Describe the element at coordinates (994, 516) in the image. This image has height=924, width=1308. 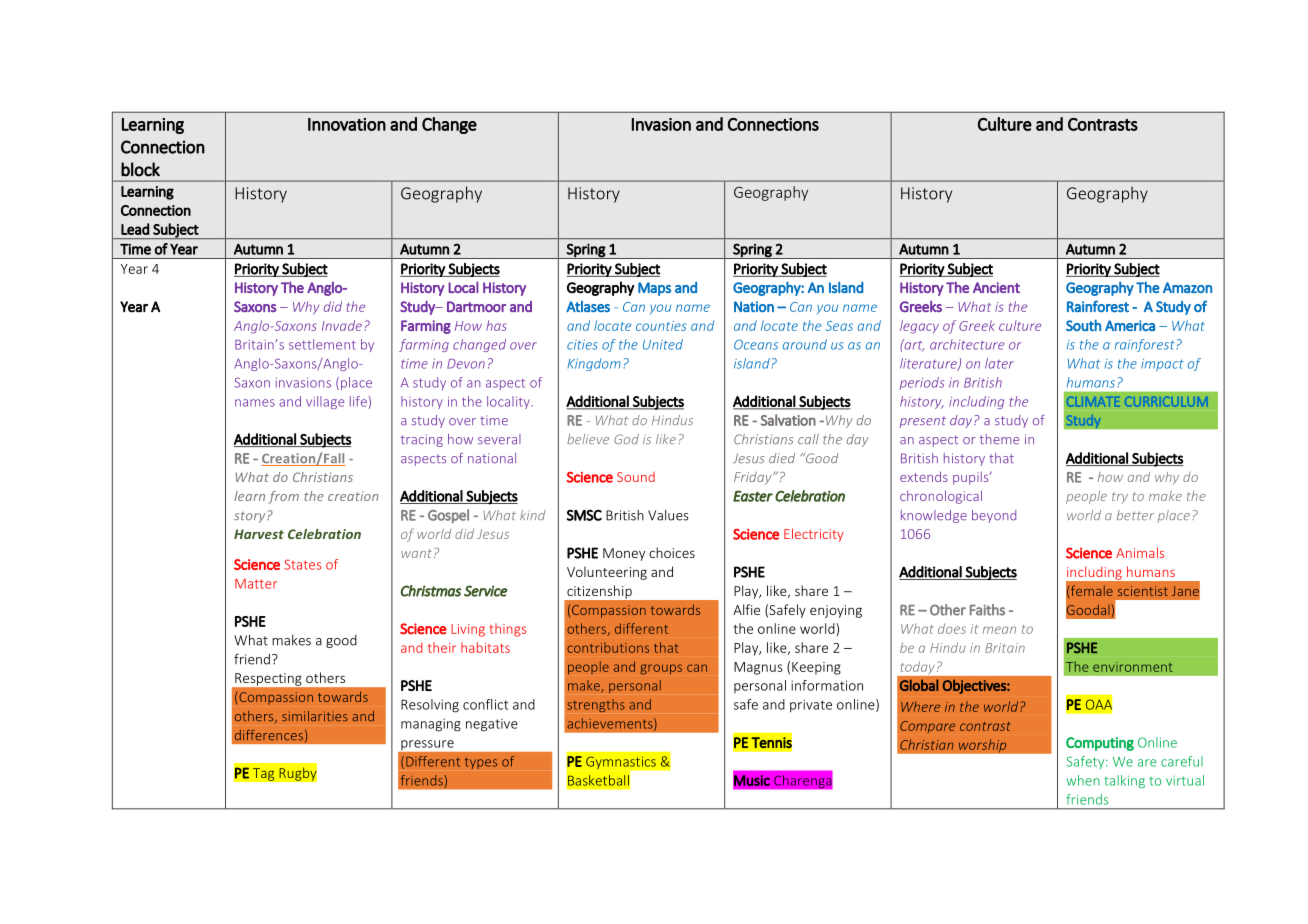
I see `beyond` at that location.
